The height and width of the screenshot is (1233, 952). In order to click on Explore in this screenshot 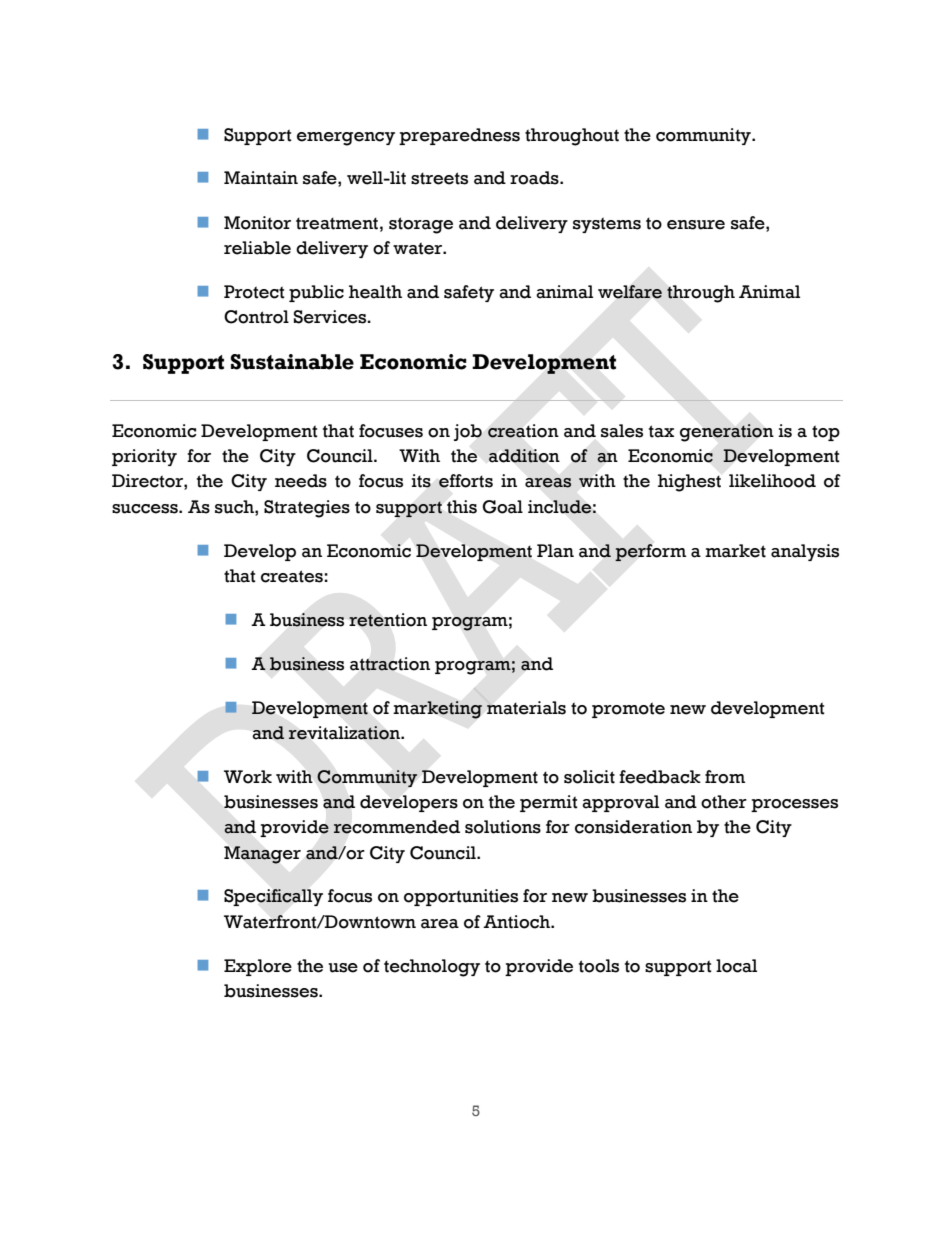, I will do `click(258, 967)`.
